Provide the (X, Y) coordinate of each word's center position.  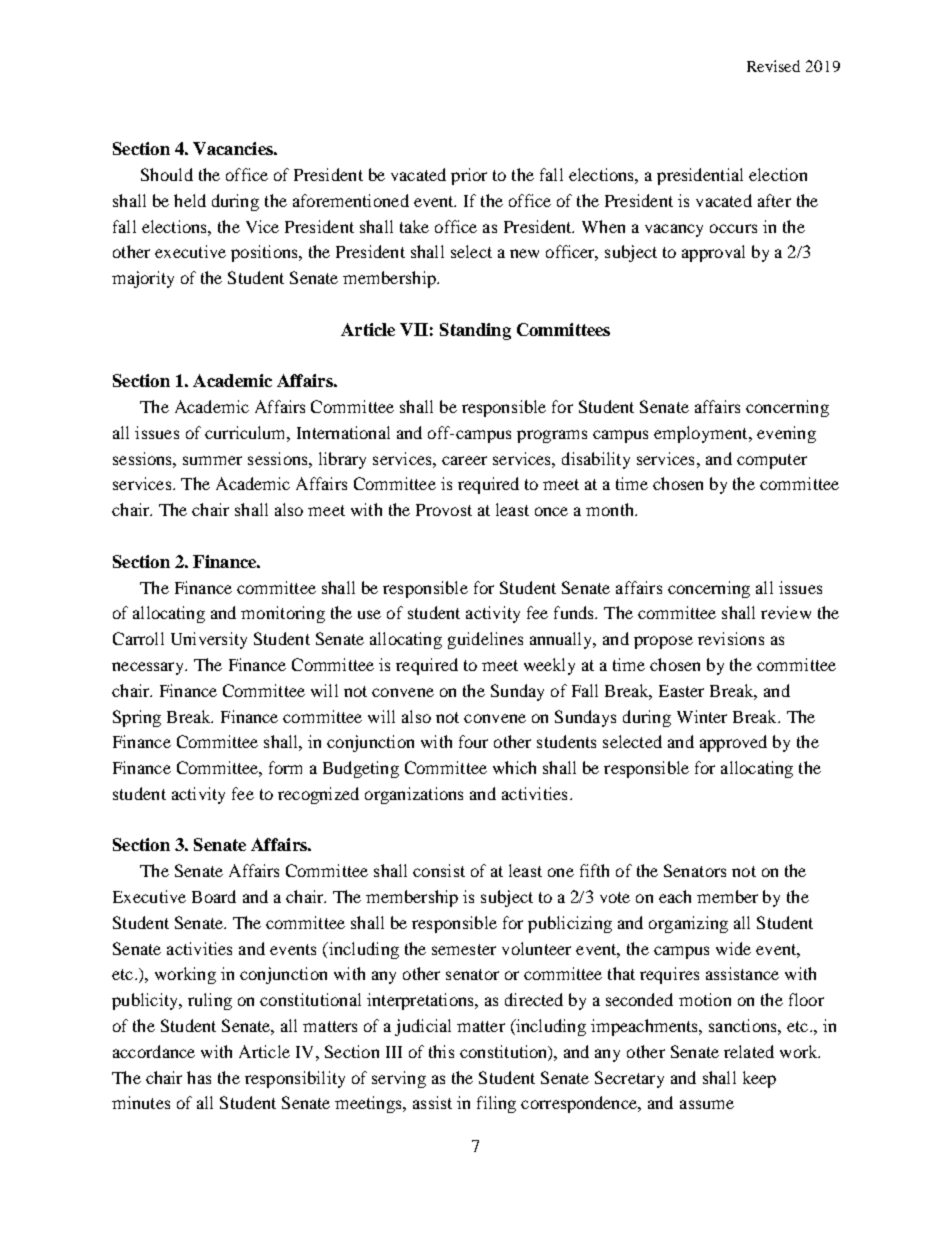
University (209, 640)
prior (469, 176)
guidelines (485, 640)
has (199, 1077)
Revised (773, 66)
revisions (731, 638)
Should (167, 174)
